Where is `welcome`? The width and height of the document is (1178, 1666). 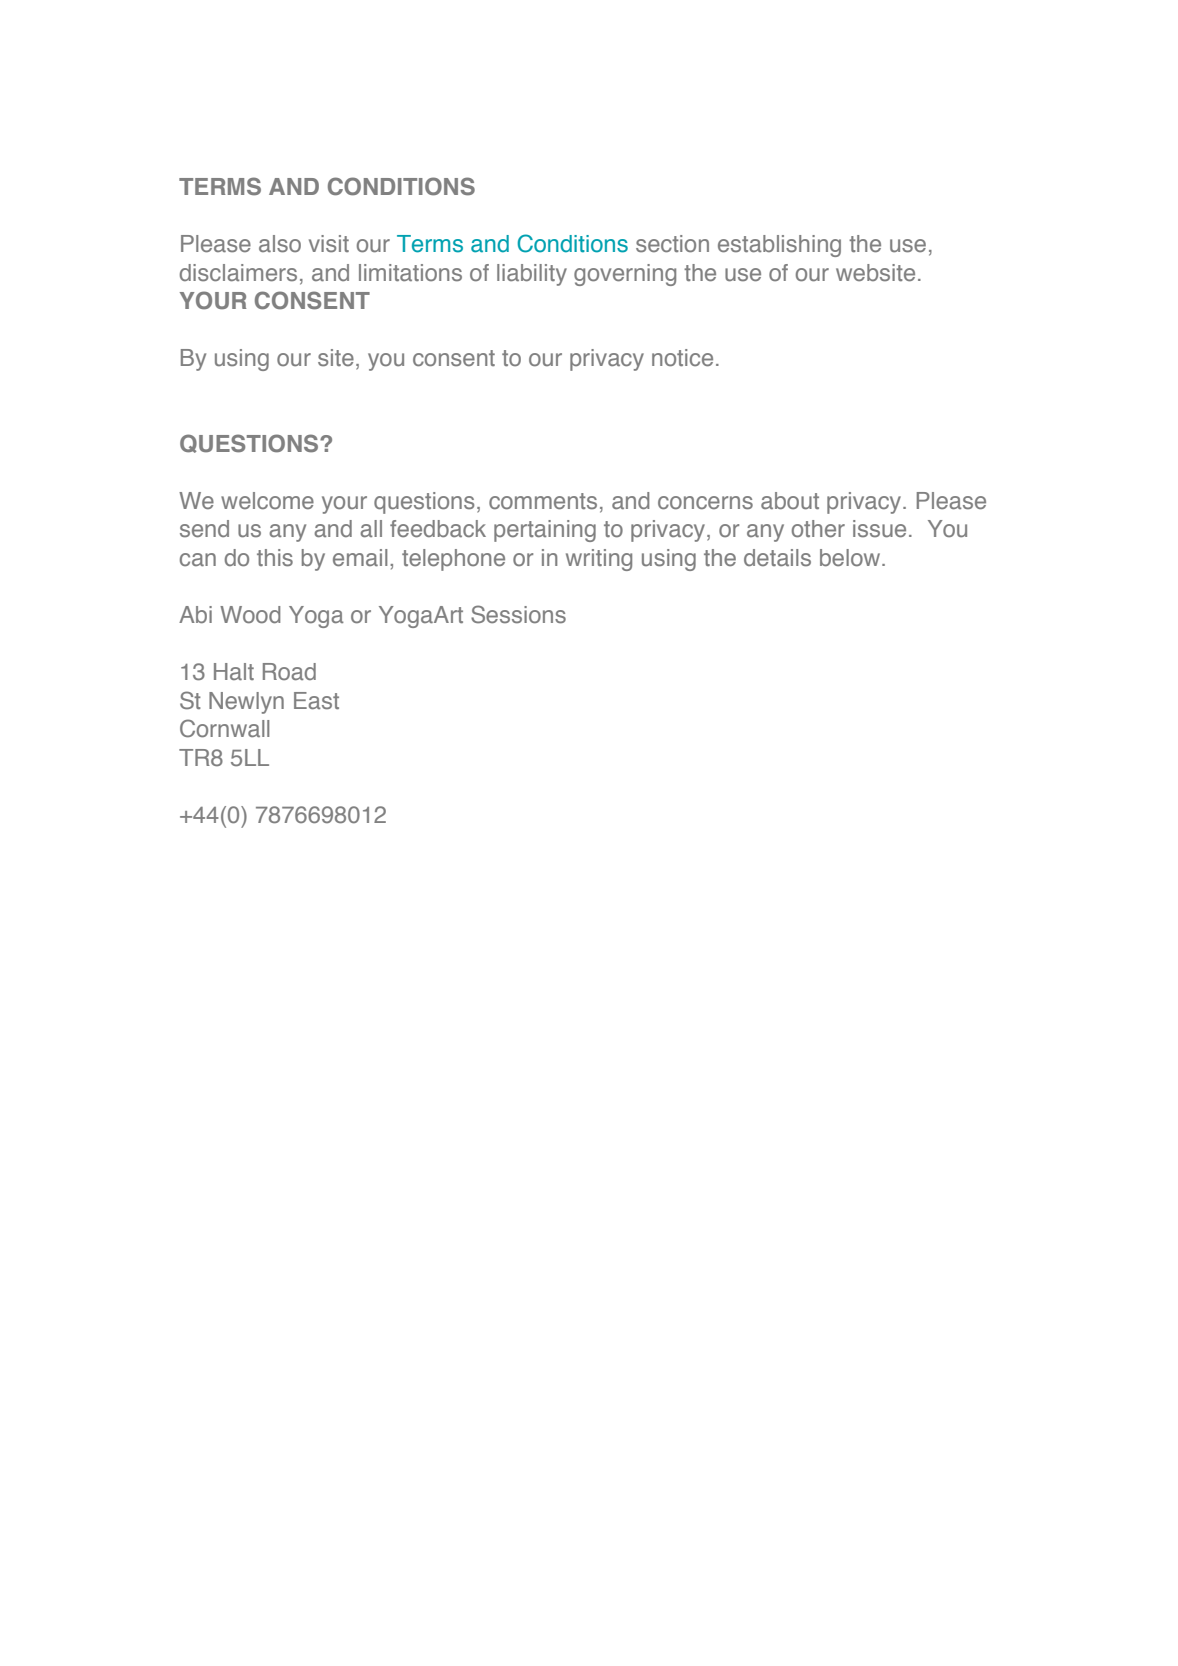
welcome is located at coordinates (267, 500).
